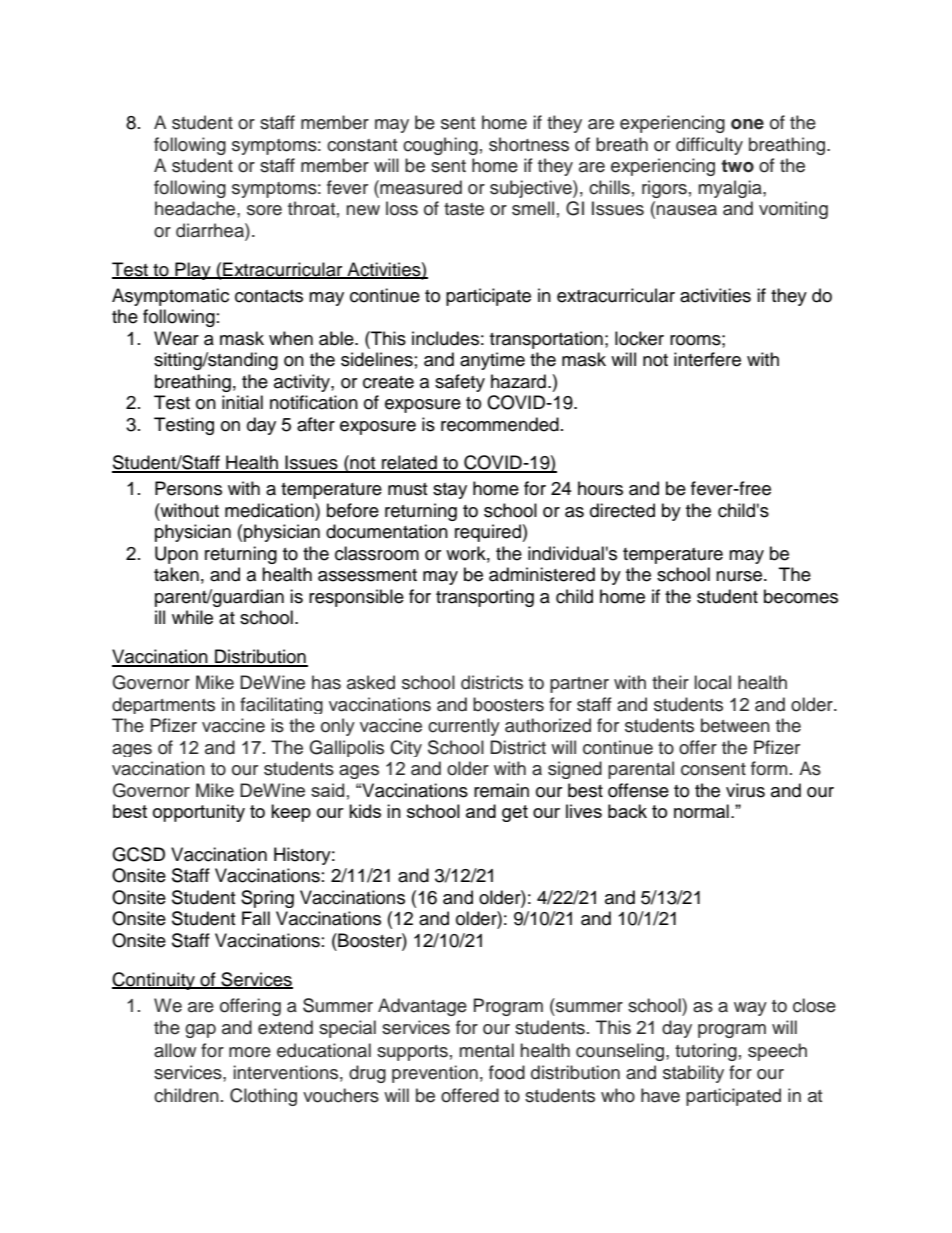 The height and width of the screenshot is (1233, 952). I want to click on while, so click(192, 617).
